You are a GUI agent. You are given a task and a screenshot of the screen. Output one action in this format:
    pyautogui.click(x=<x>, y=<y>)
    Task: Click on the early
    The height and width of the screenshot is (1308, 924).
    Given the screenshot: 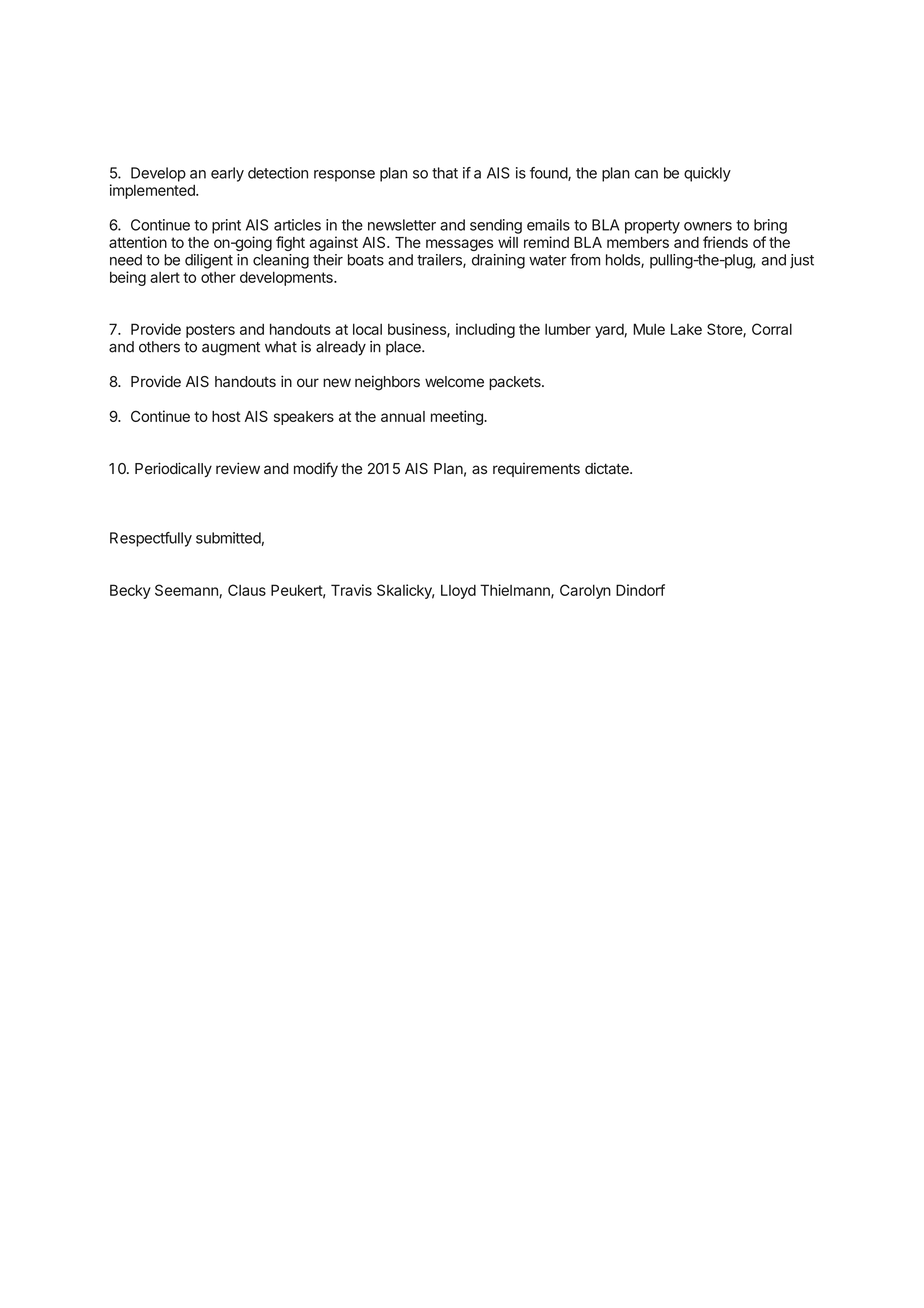 What is the action you would take?
    pyautogui.click(x=227, y=174)
